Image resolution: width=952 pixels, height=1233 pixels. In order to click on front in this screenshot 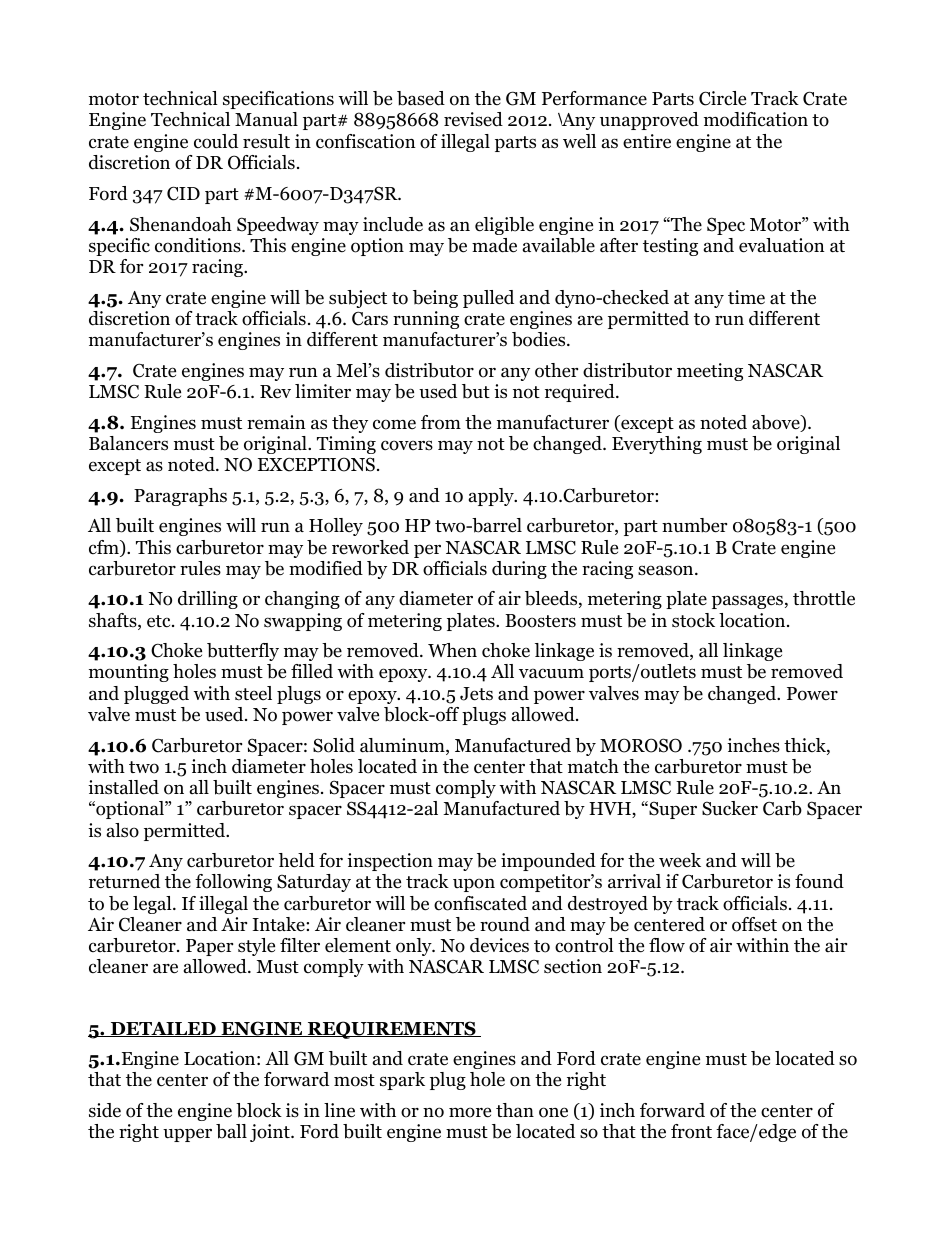, I will do `click(691, 1131)`.
